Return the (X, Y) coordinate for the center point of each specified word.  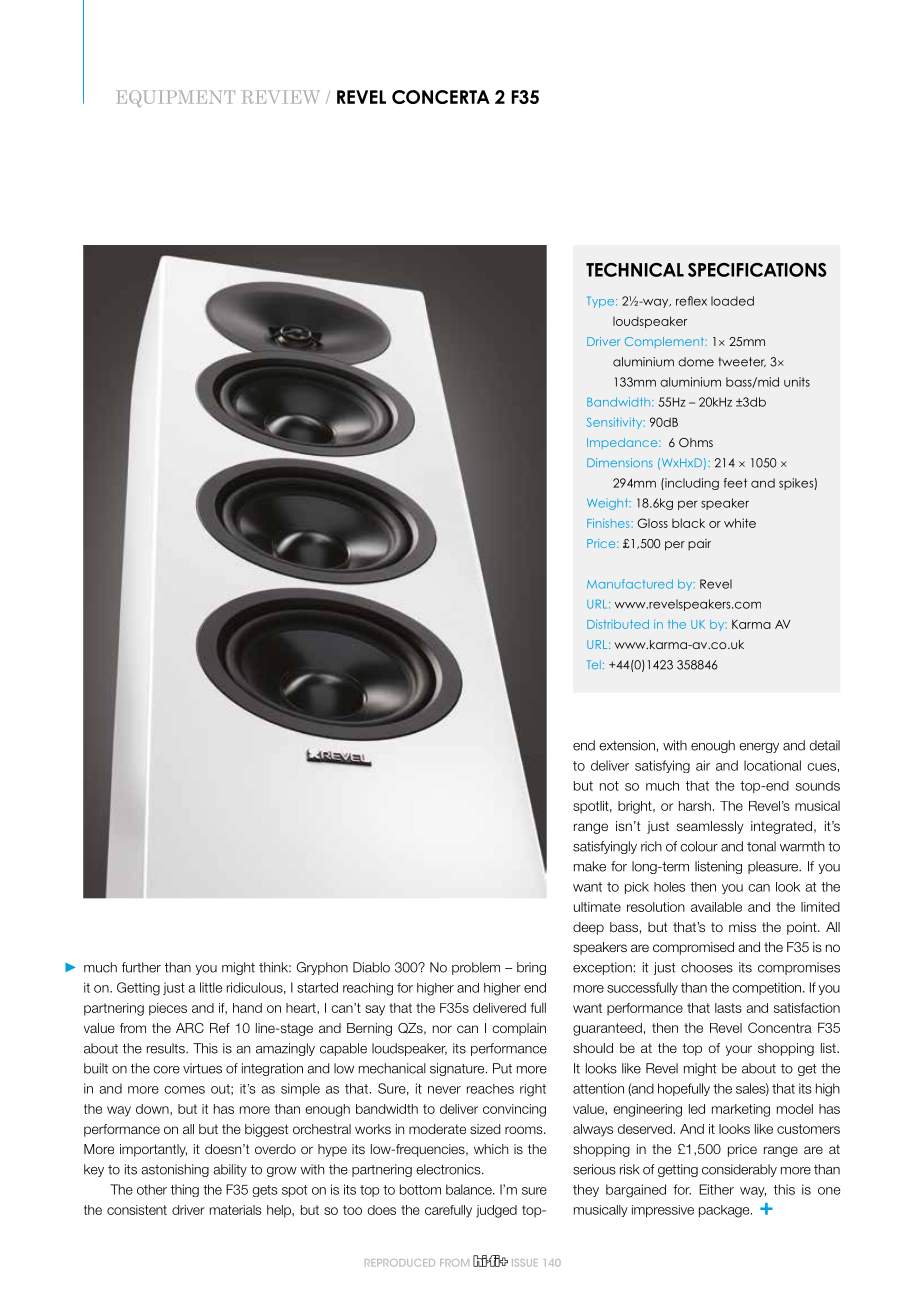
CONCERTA (441, 97)
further (141, 967)
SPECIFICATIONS (757, 270)
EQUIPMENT (175, 98)
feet (735, 483)
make (590, 866)
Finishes (609, 523)
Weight (608, 504)
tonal (761, 846)
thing (185, 1190)
